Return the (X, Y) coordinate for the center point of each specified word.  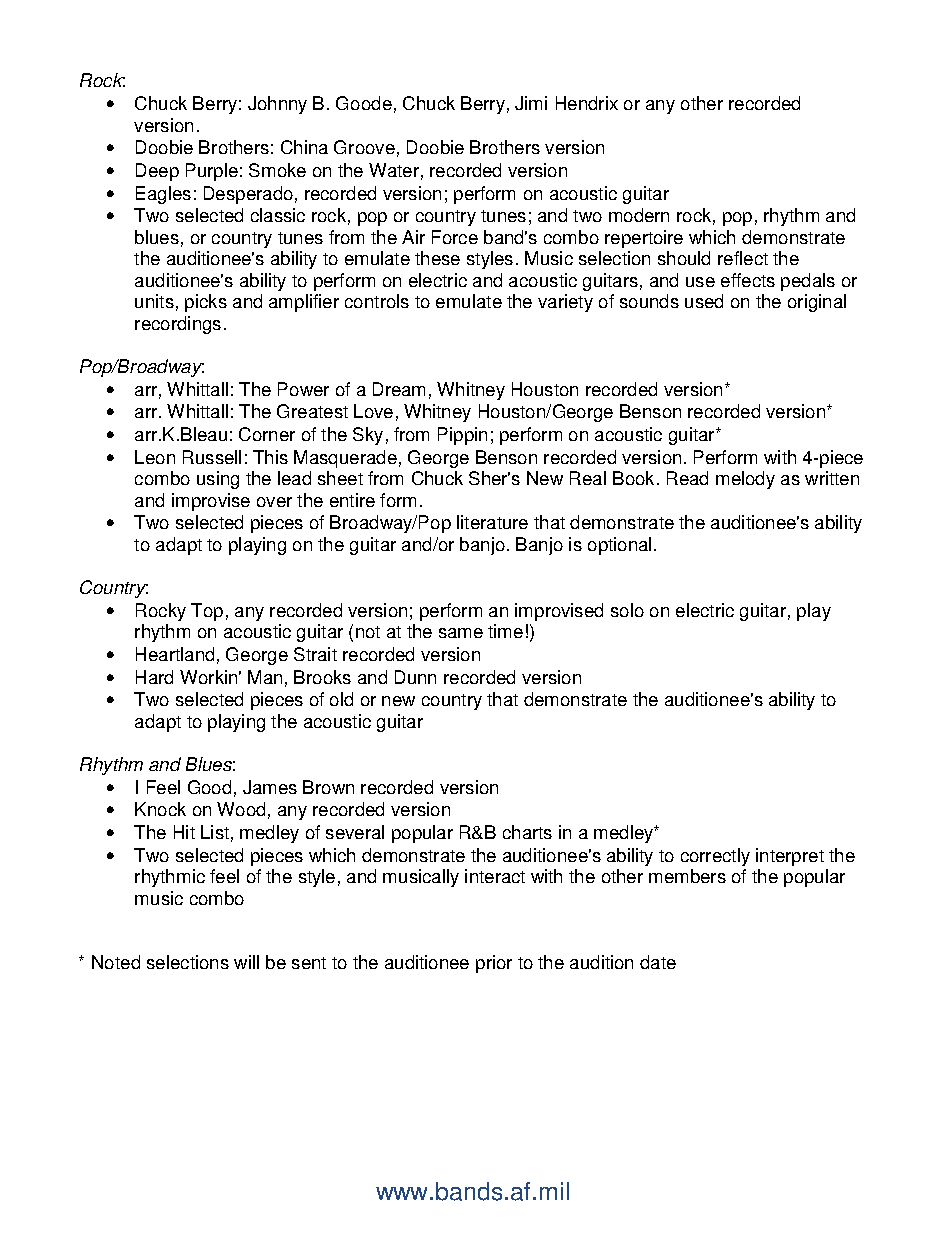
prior (494, 964)
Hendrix (587, 103)
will (246, 962)
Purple (212, 172)
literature (492, 522)
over (274, 502)
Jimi (531, 103)
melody (745, 480)
